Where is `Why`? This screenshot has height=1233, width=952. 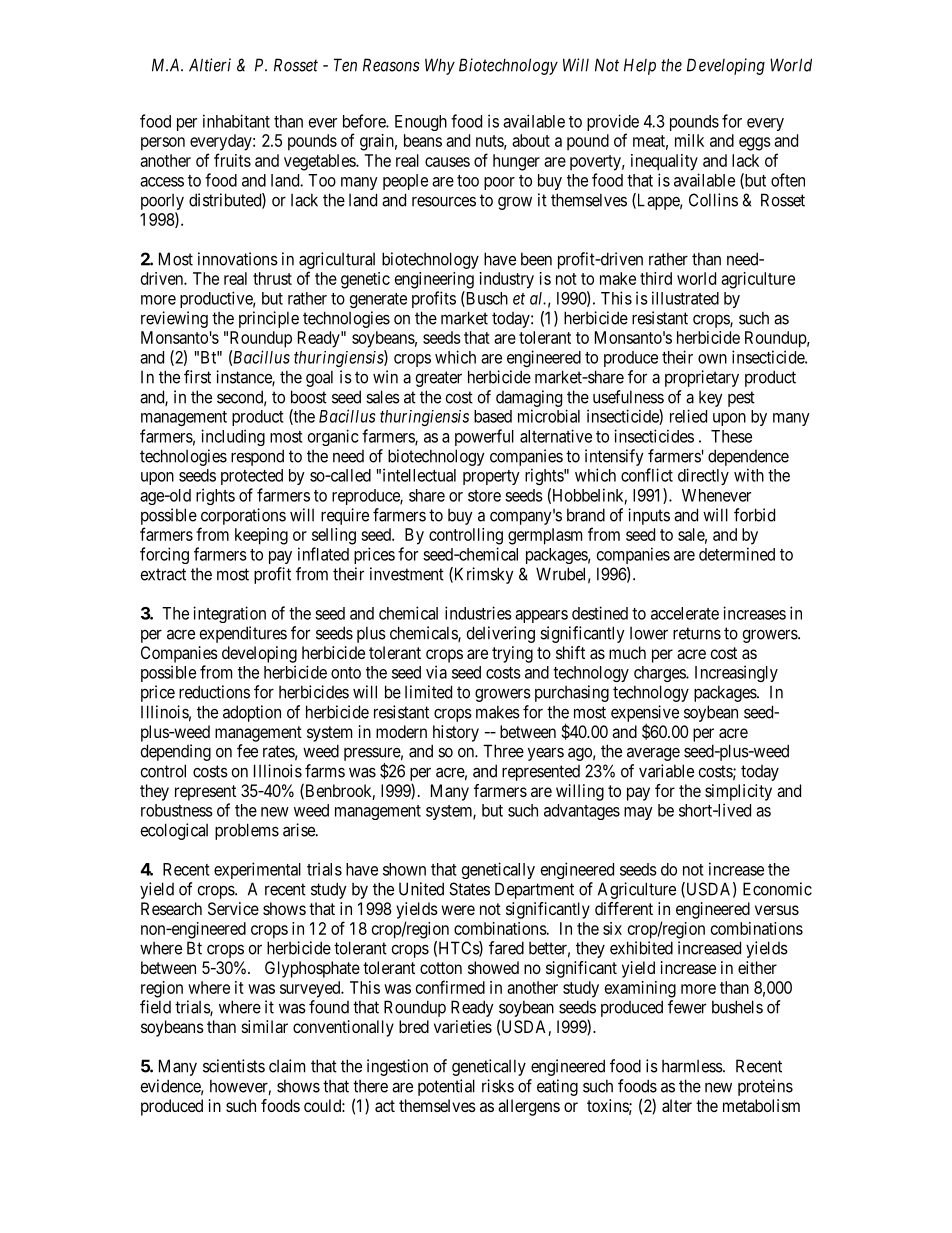 Why is located at coordinates (440, 66).
